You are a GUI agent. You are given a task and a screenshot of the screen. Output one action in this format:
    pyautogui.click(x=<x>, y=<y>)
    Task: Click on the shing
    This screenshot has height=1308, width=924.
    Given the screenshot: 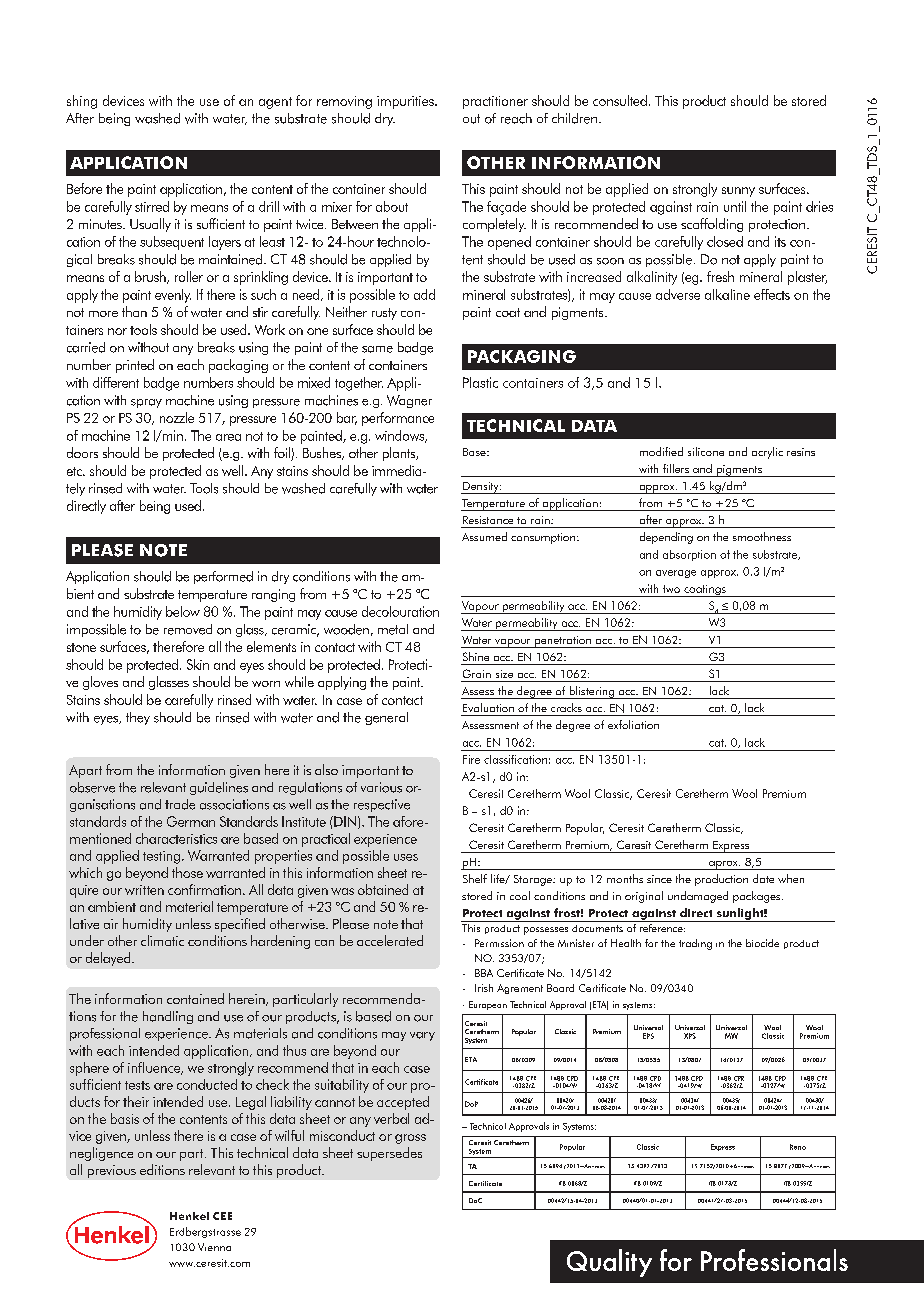 What is the action you would take?
    pyautogui.click(x=82, y=102)
